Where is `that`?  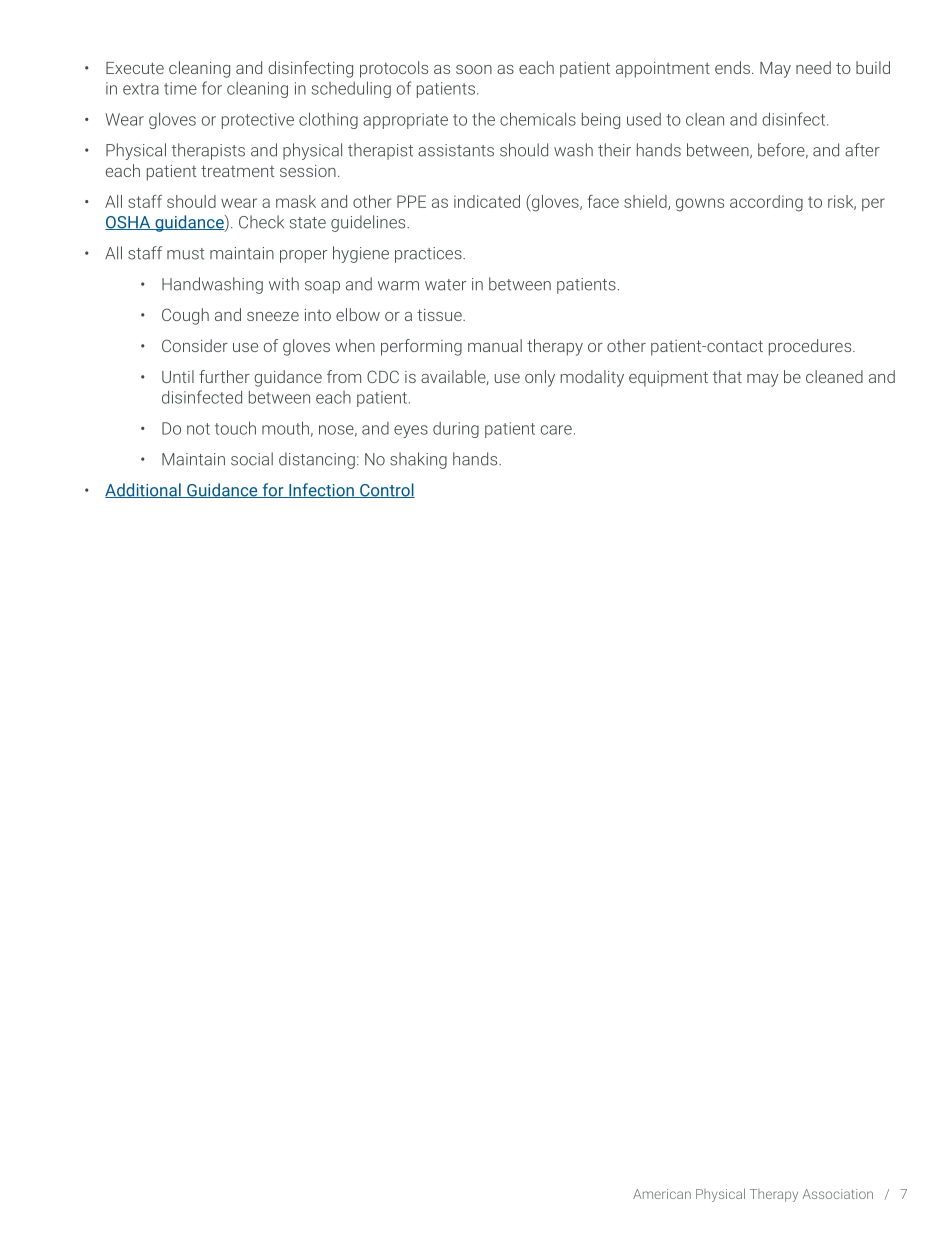
that is located at coordinates (727, 376).
